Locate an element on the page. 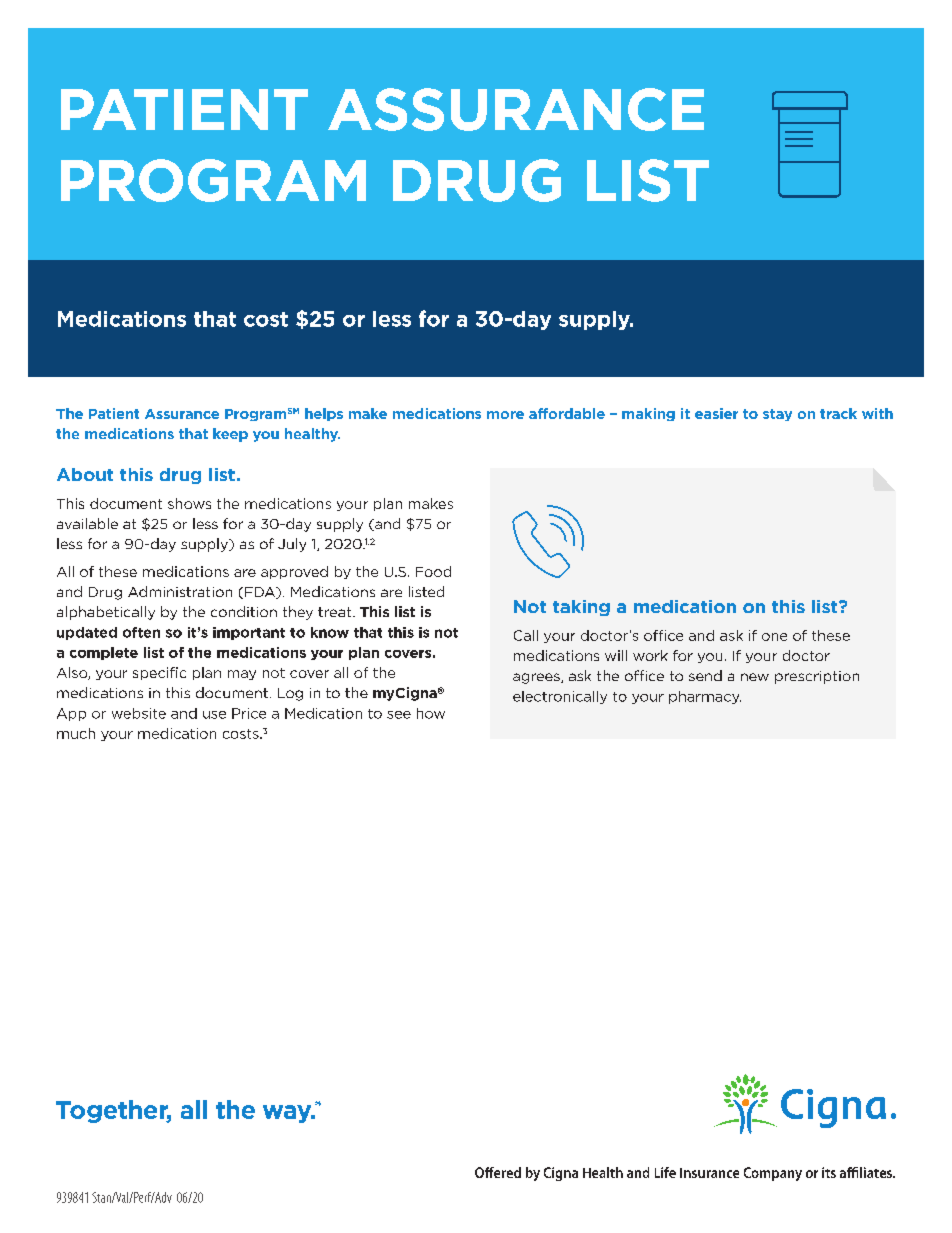 The width and height of the document is (952, 1233). see is located at coordinates (399, 715).
